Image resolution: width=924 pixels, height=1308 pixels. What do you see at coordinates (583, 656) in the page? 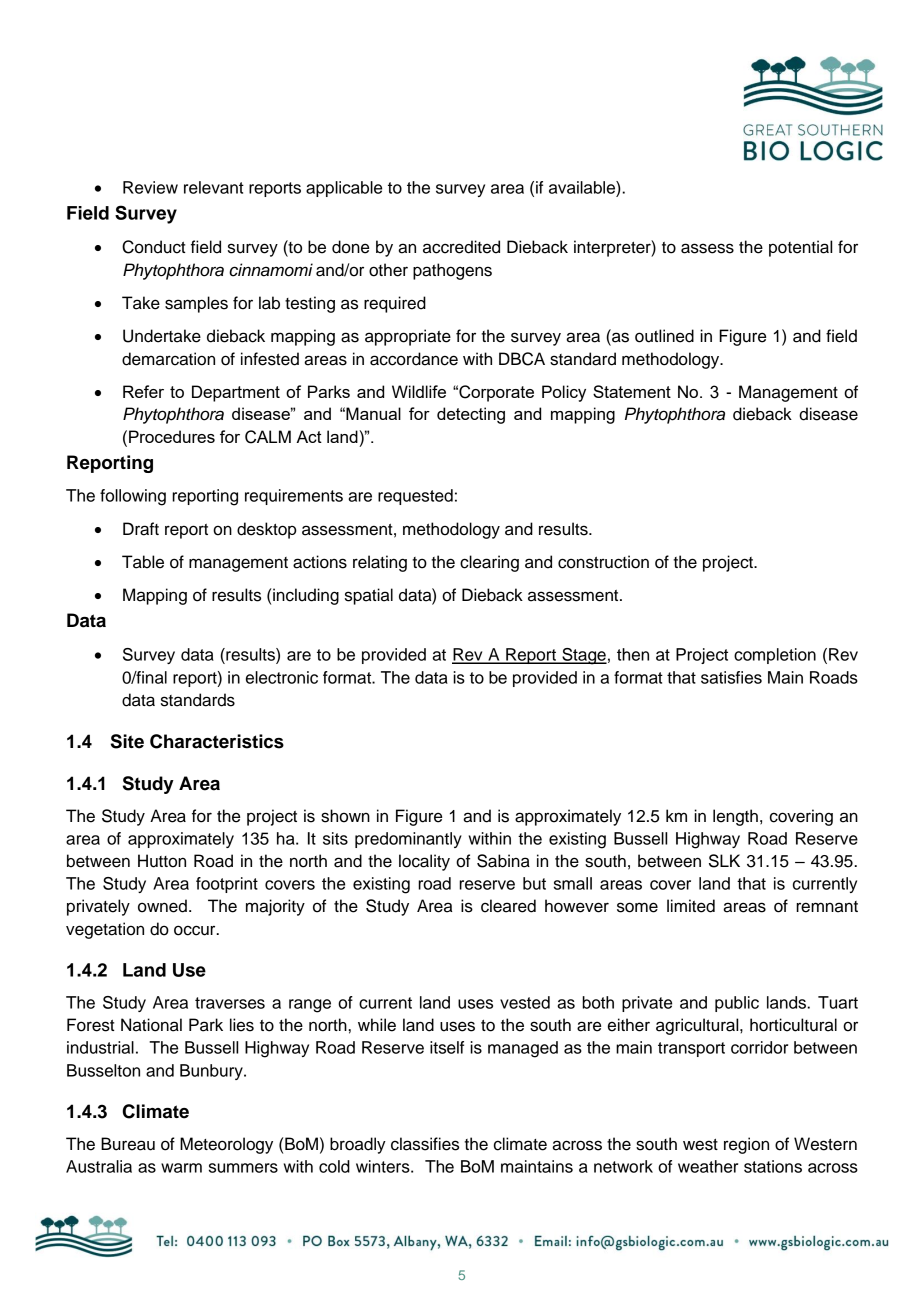
I see `Stage` at bounding box center [583, 656].
